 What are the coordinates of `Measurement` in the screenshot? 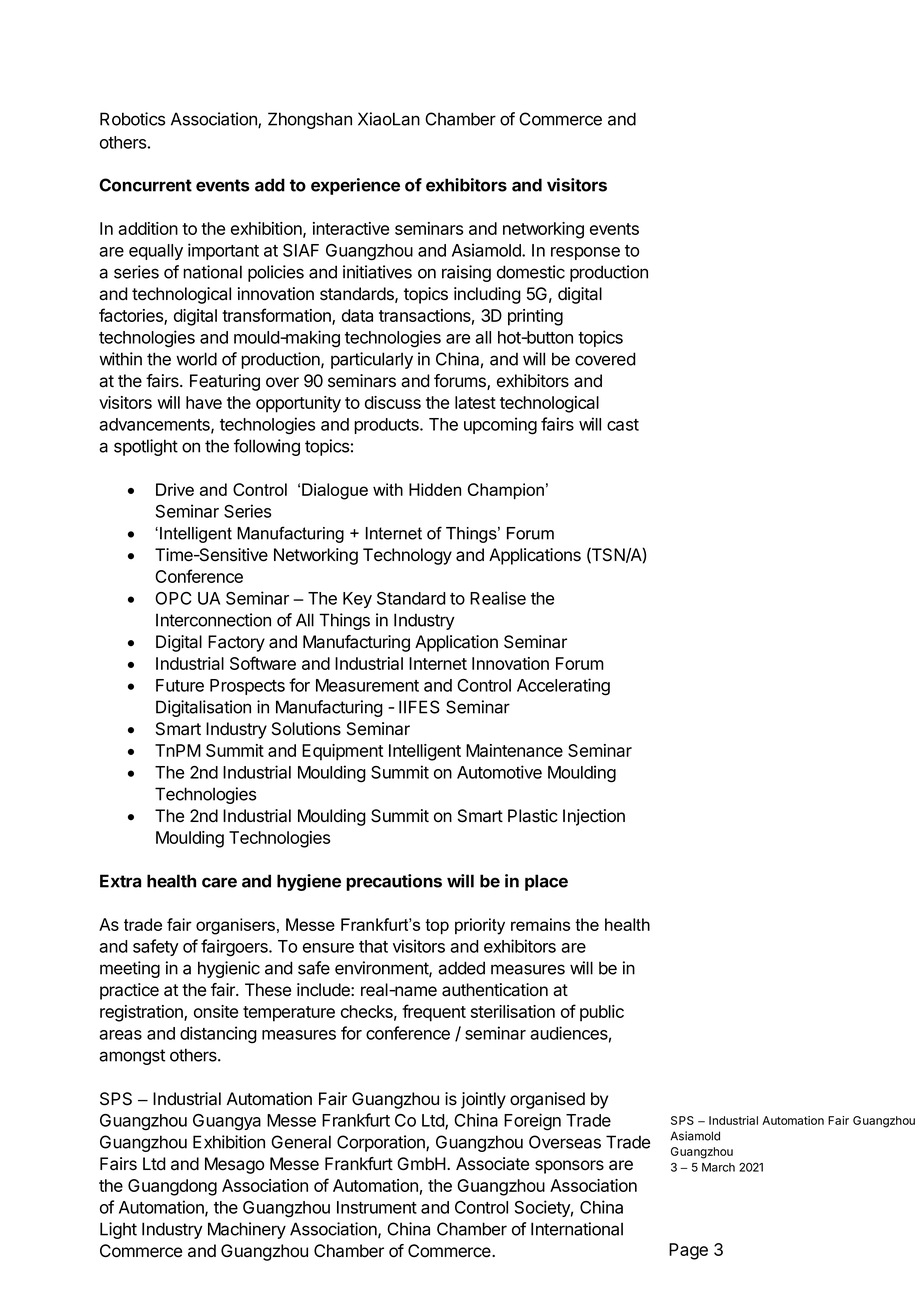 It's located at (367, 685).
